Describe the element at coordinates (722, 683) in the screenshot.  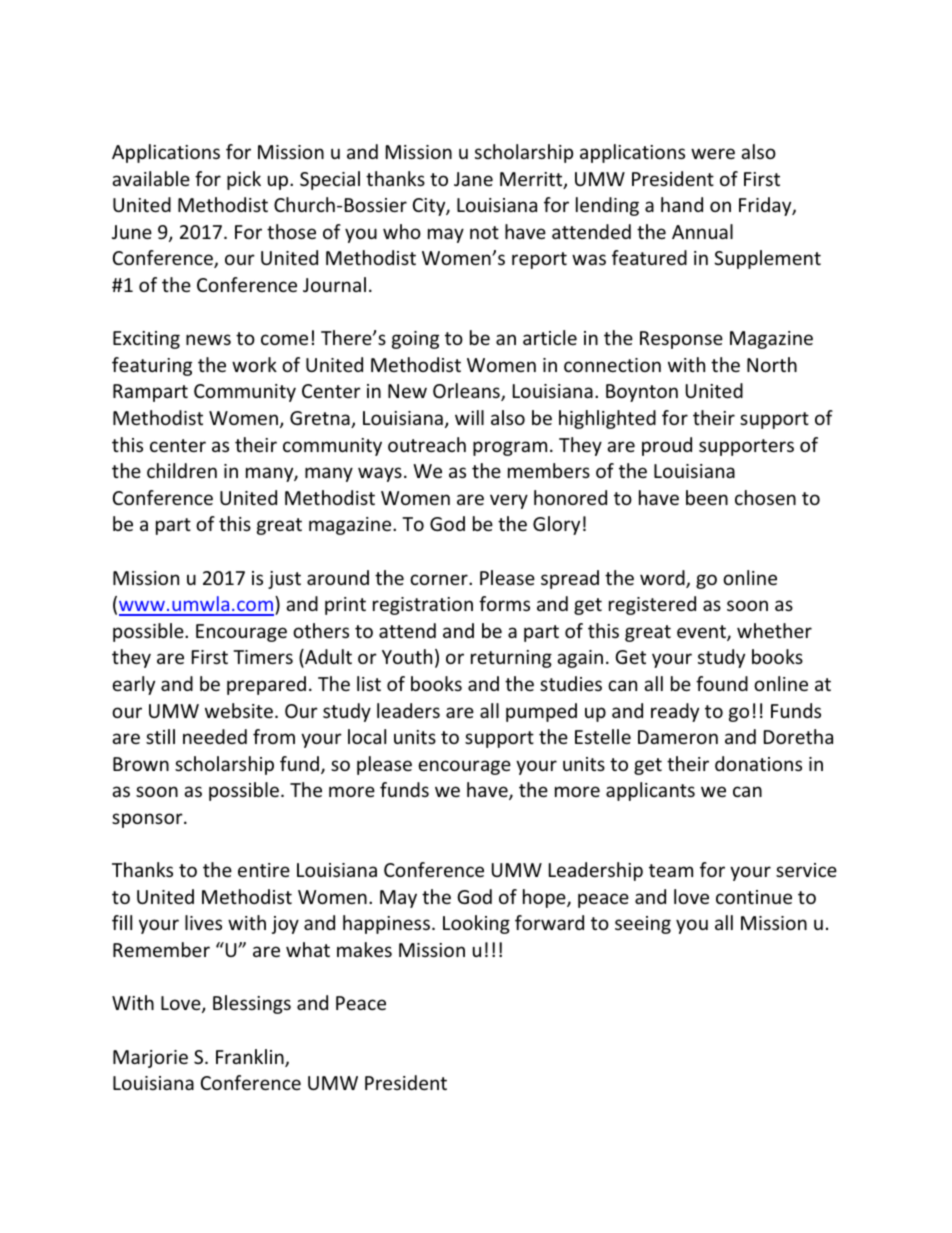
I see `found` at that location.
